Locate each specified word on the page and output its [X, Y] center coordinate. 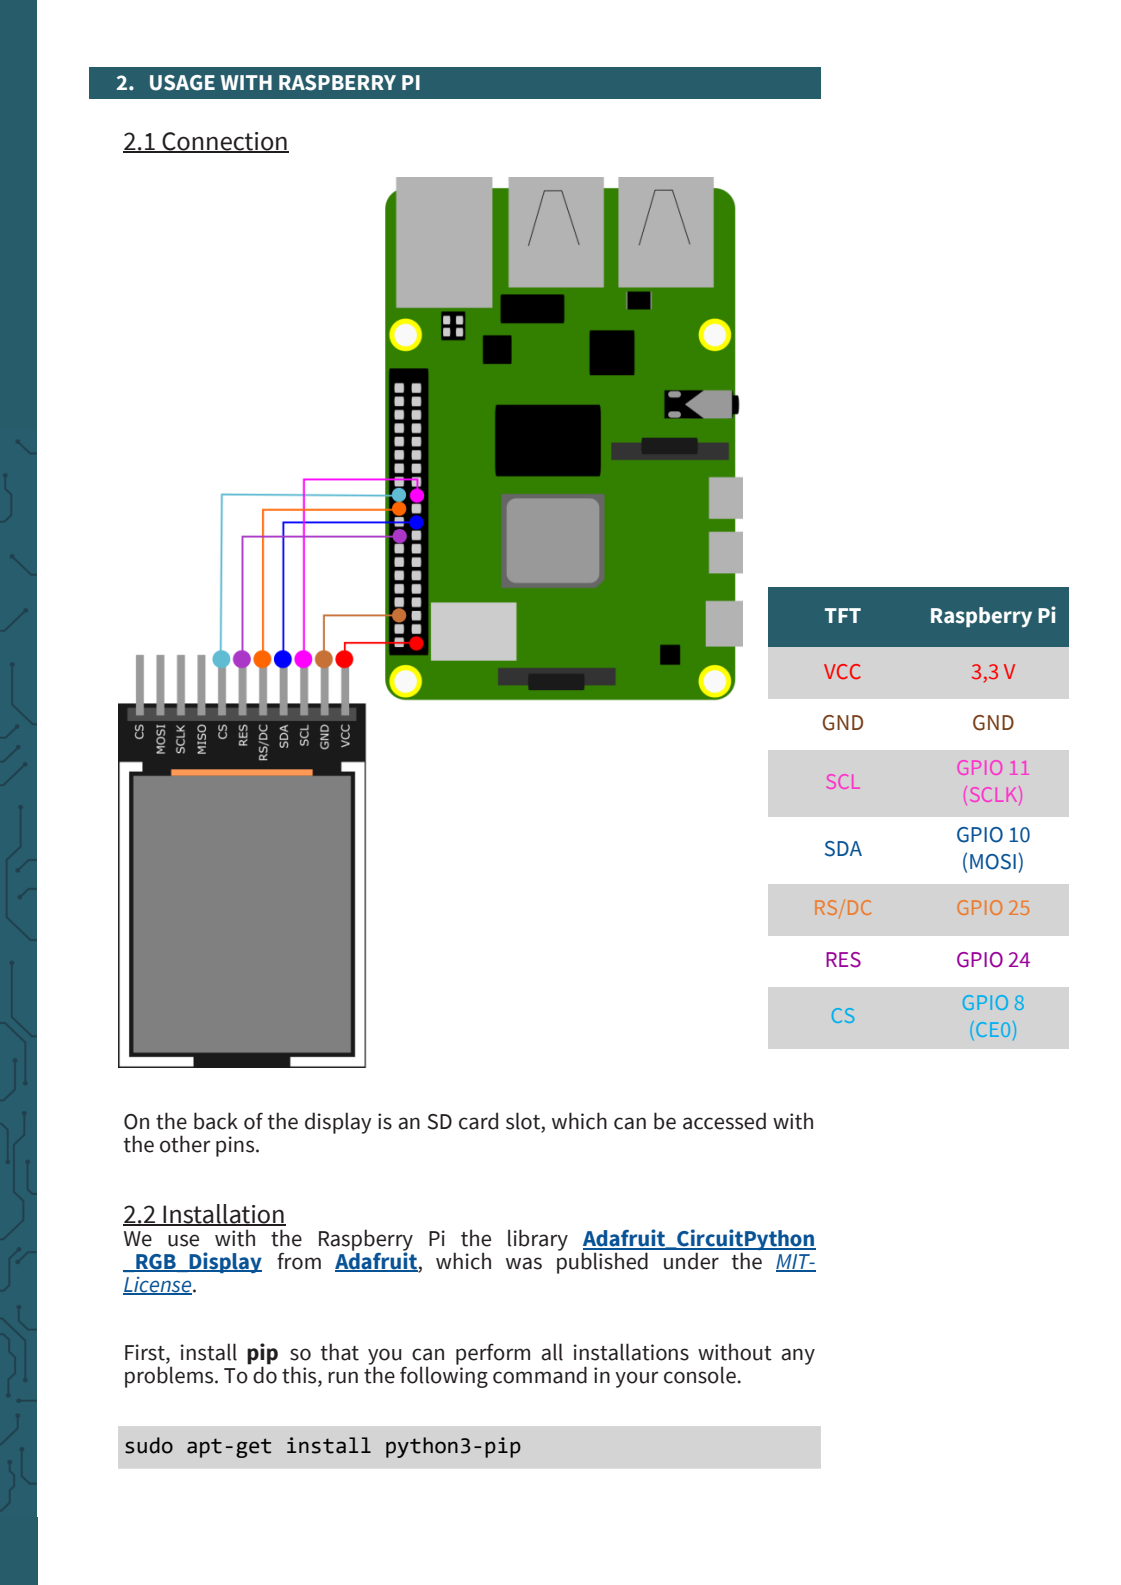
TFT [843, 615]
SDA [843, 849]
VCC [842, 671]
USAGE [182, 83]
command [540, 1375]
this [300, 1375]
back [216, 1121]
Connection [224, 142]
